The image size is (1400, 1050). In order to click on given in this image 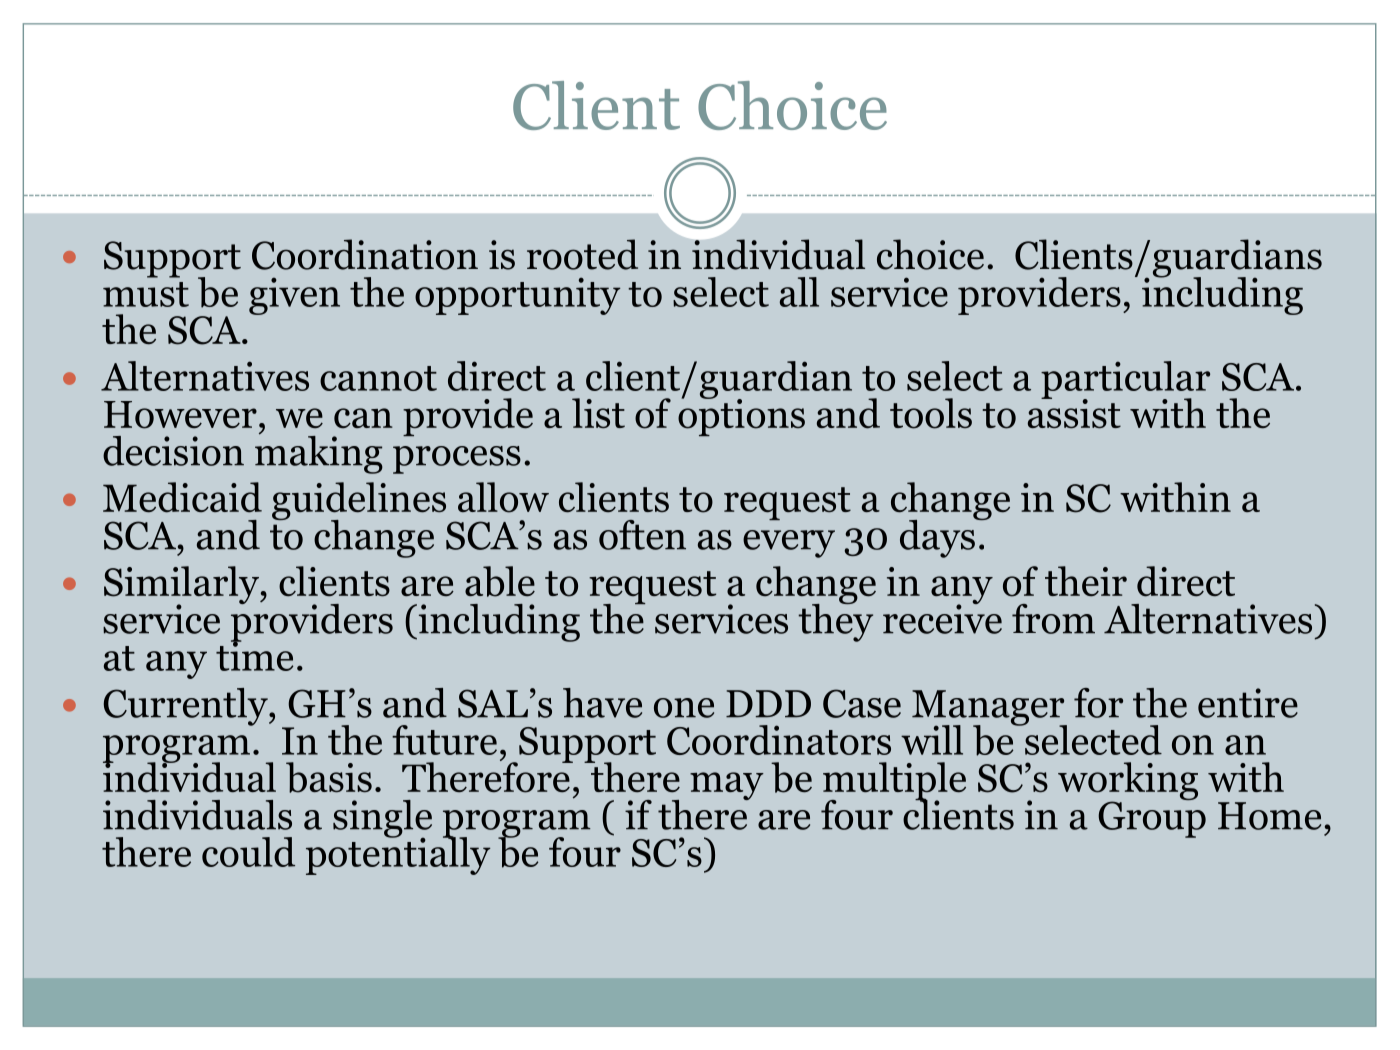, I will do `click(294, 296)`.
